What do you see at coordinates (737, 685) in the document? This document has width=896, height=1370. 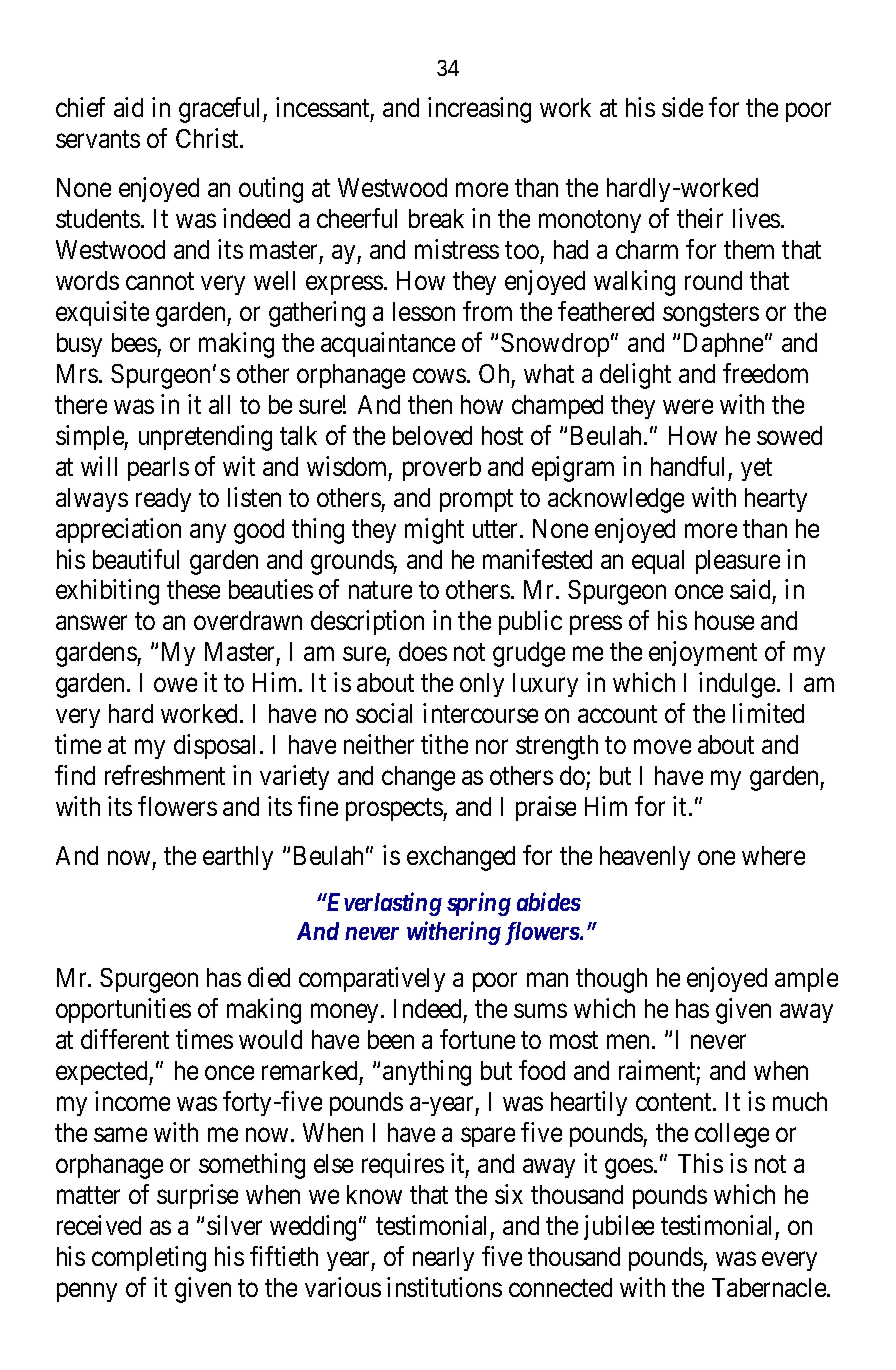 I see `indulge` at bounding box center [737, 685].
